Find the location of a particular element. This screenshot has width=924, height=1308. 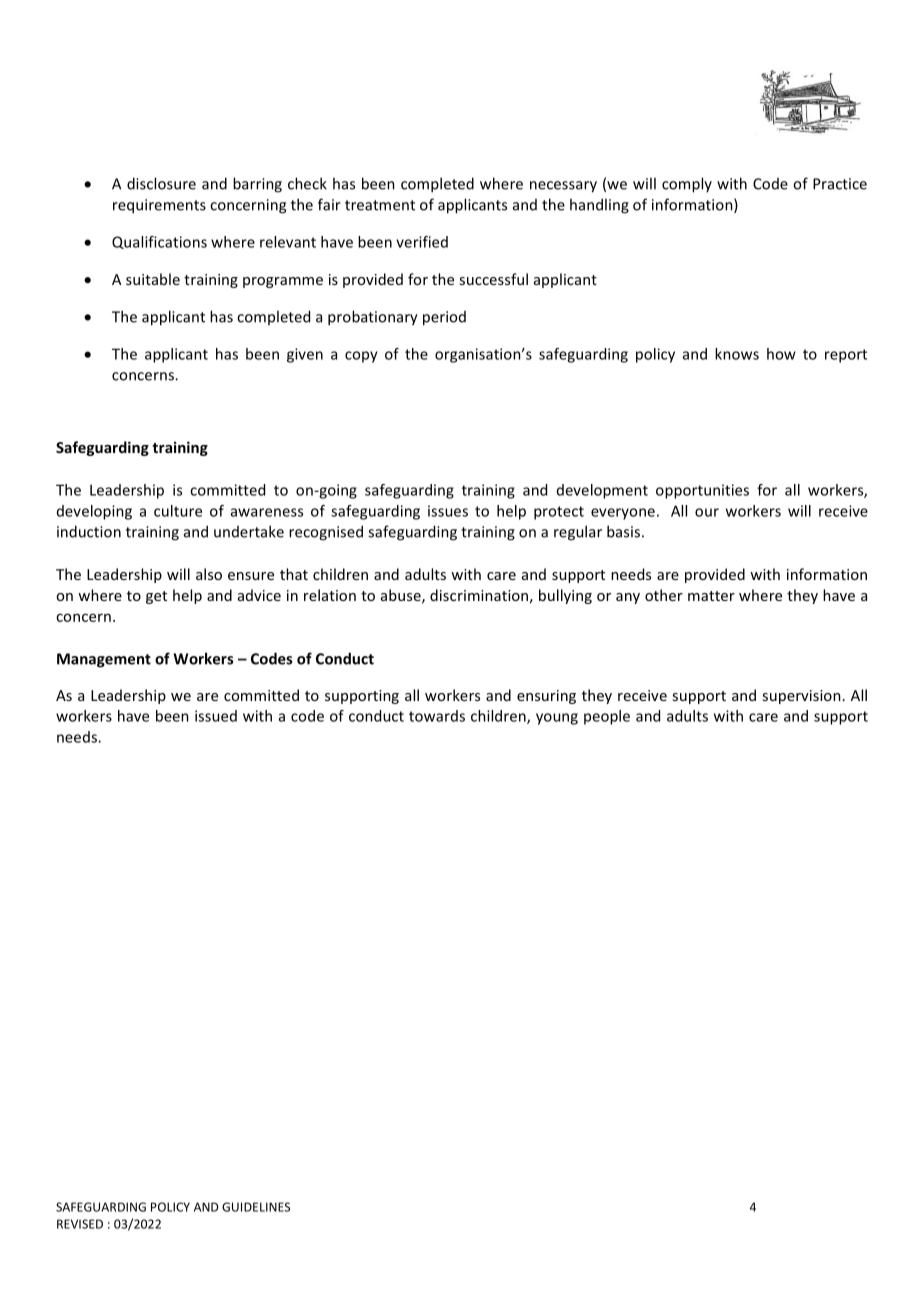

REVISED is located at coordinates (80, 1224).
